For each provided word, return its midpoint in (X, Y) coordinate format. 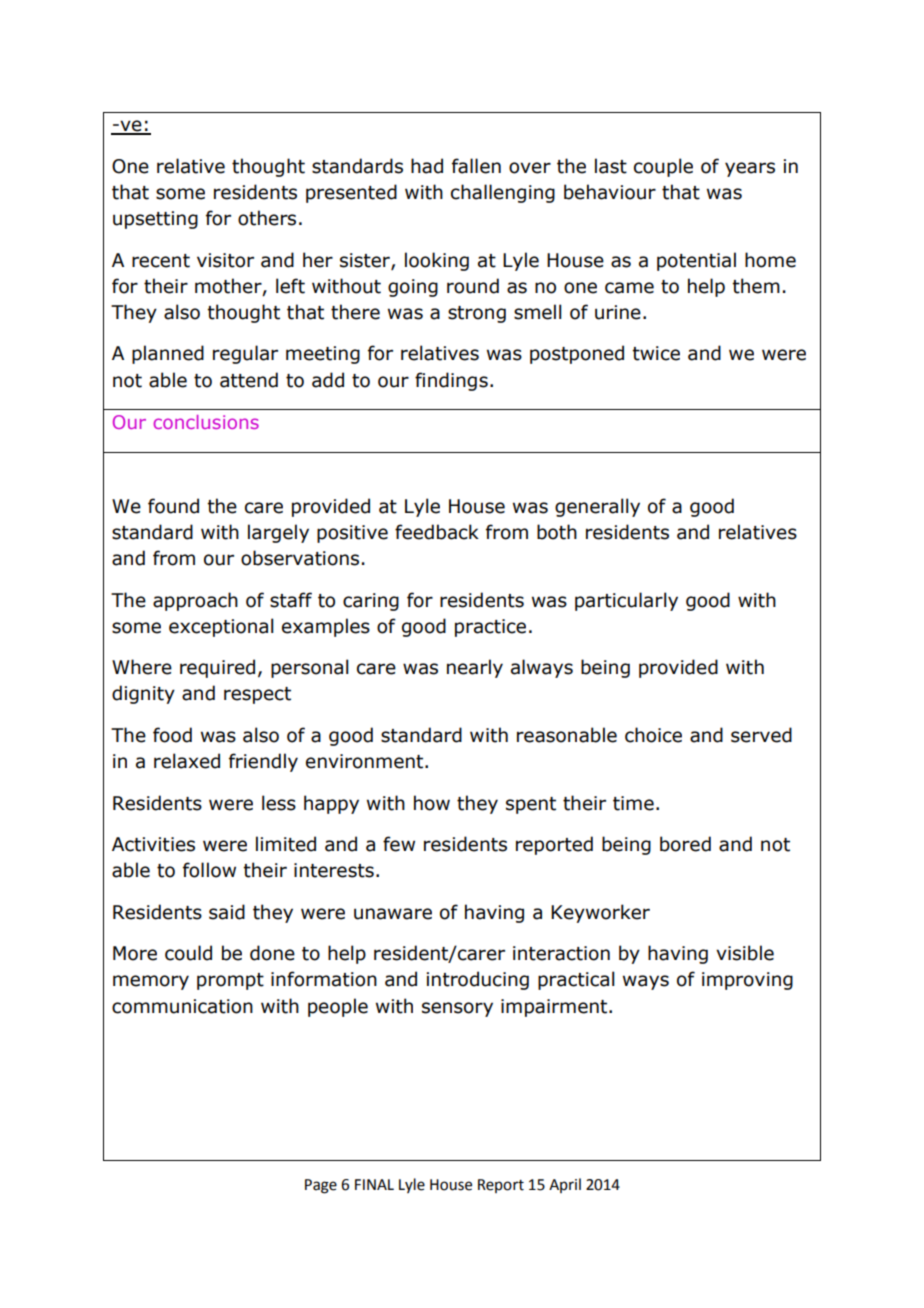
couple (663, 167)
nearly (475, 668)
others (267, 218)
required (217, 668)
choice (653, 735)
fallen (476, 166)
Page (321, 1186)
